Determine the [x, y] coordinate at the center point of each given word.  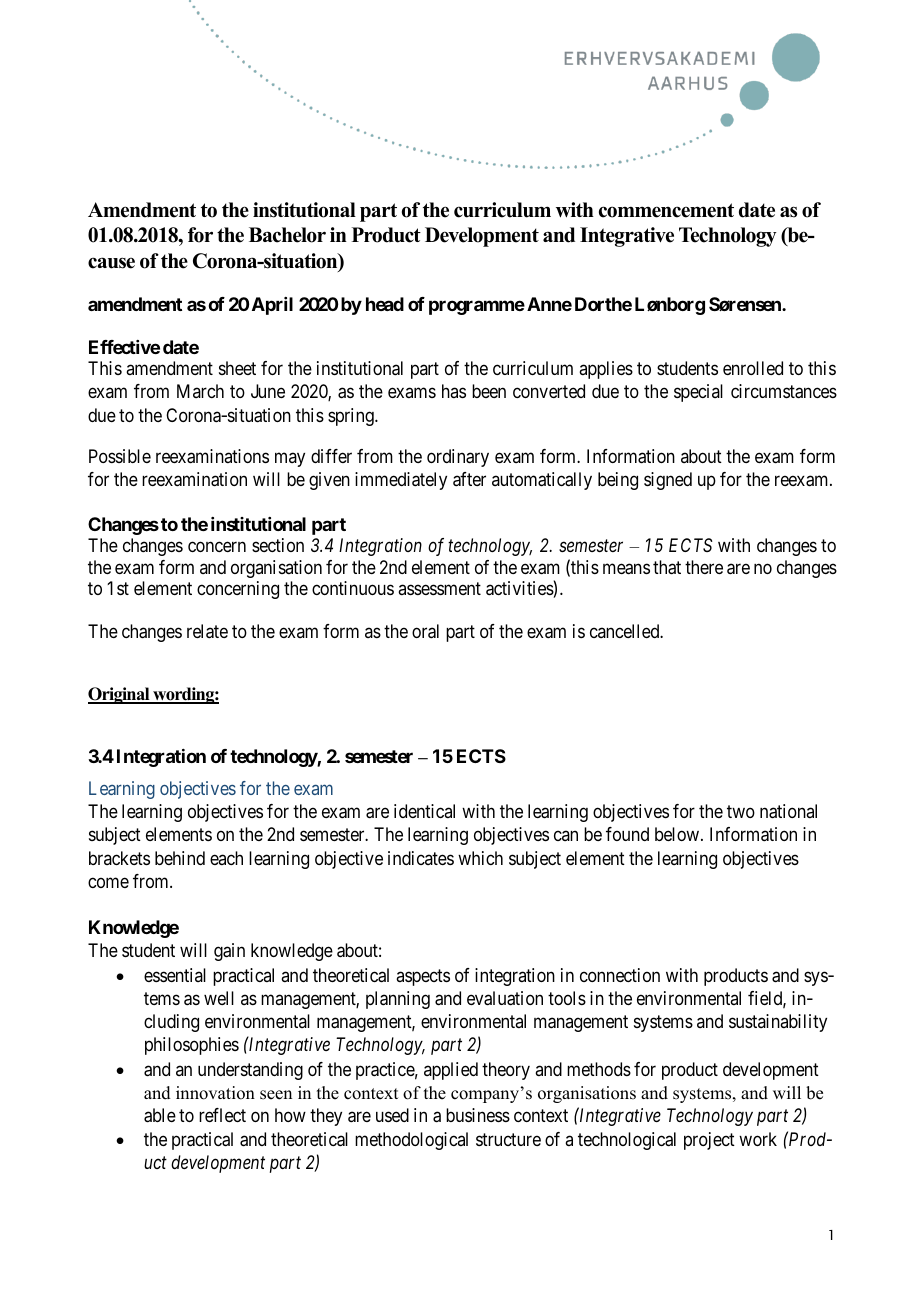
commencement [666, 210]
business [478, 1115]
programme [477, 307]
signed [668, 481]
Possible [120, 456]
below [678, 834]
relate [207, 631]
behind [180, 858]
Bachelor [287, 235]
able [160, 1115]
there [704, 567]
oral [425, 631]
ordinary [458, 458]
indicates [421, 858]
